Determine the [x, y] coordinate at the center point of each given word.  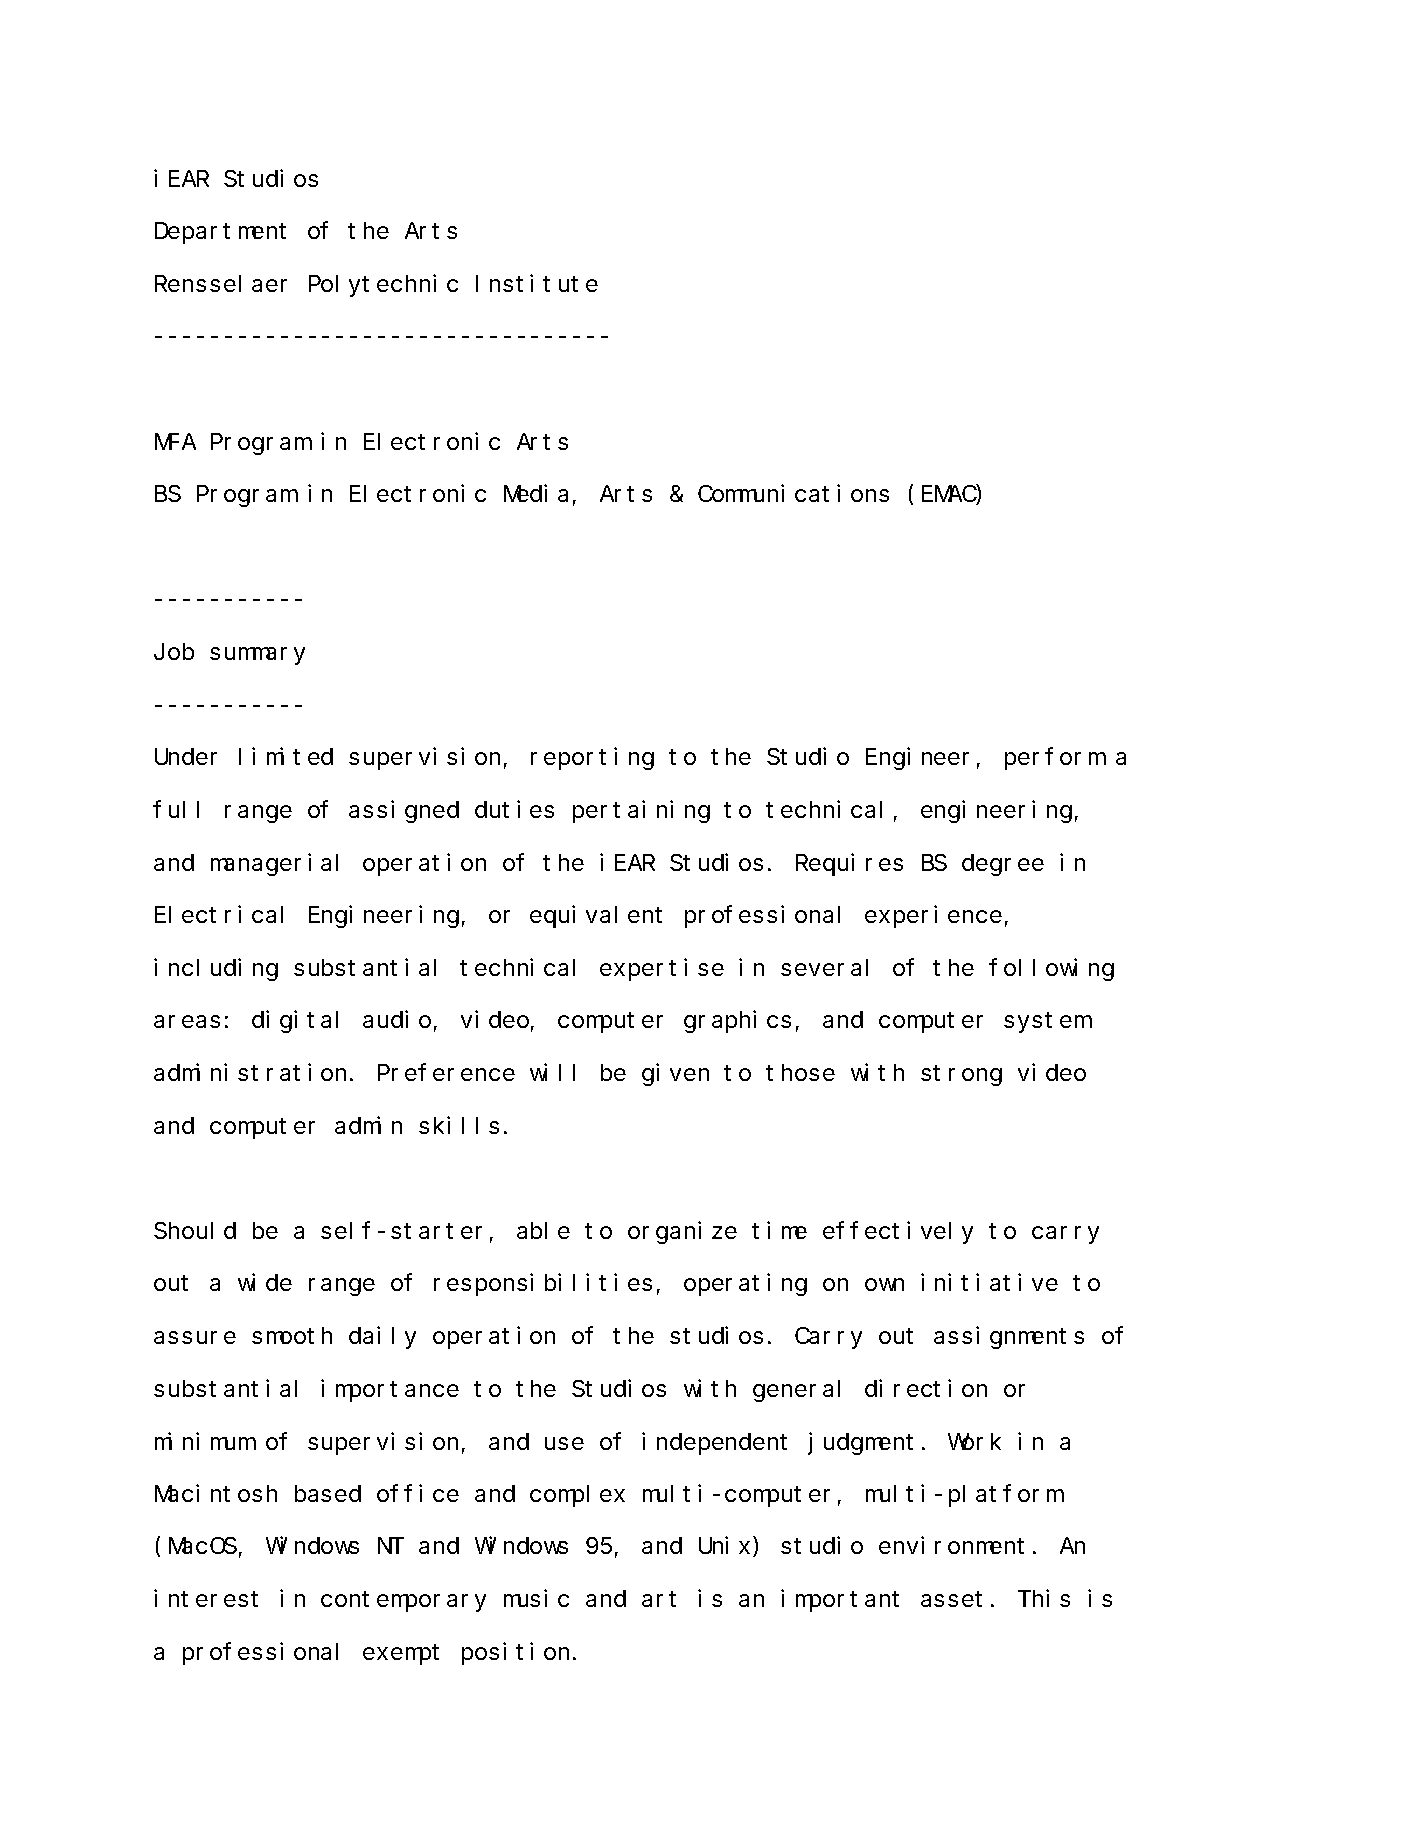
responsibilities [543, 1285]
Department [220, 234]
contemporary [403, 1602]
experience [933, 917]
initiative [989, 1282]
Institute [537, 283]
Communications [793, 493]
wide [265, 1282]
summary [257, 656]
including [216, 969]
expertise [662, 969]
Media [536, 493]
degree [1003, 865]
